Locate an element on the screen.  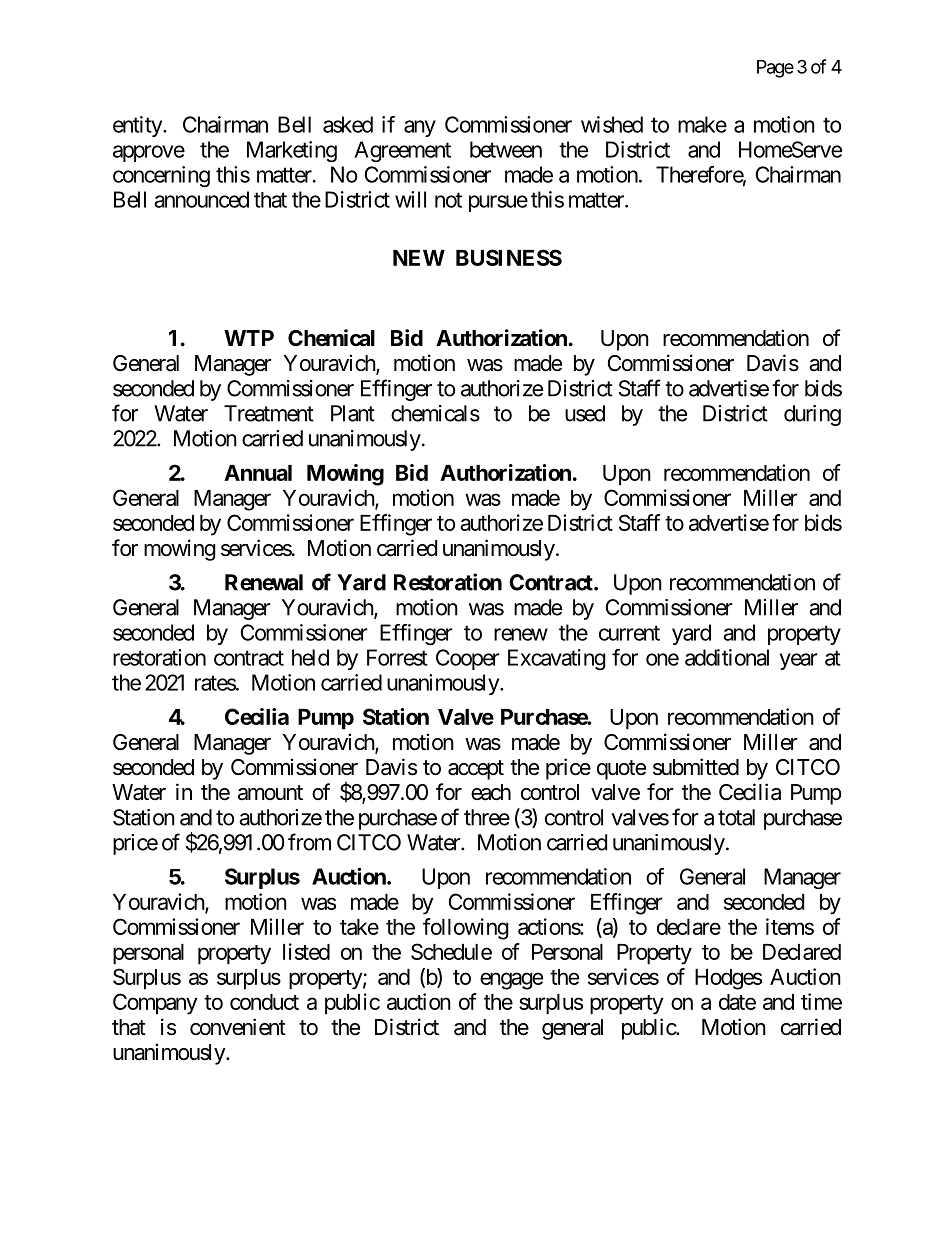
amount is located at coordinates (270, 793).
